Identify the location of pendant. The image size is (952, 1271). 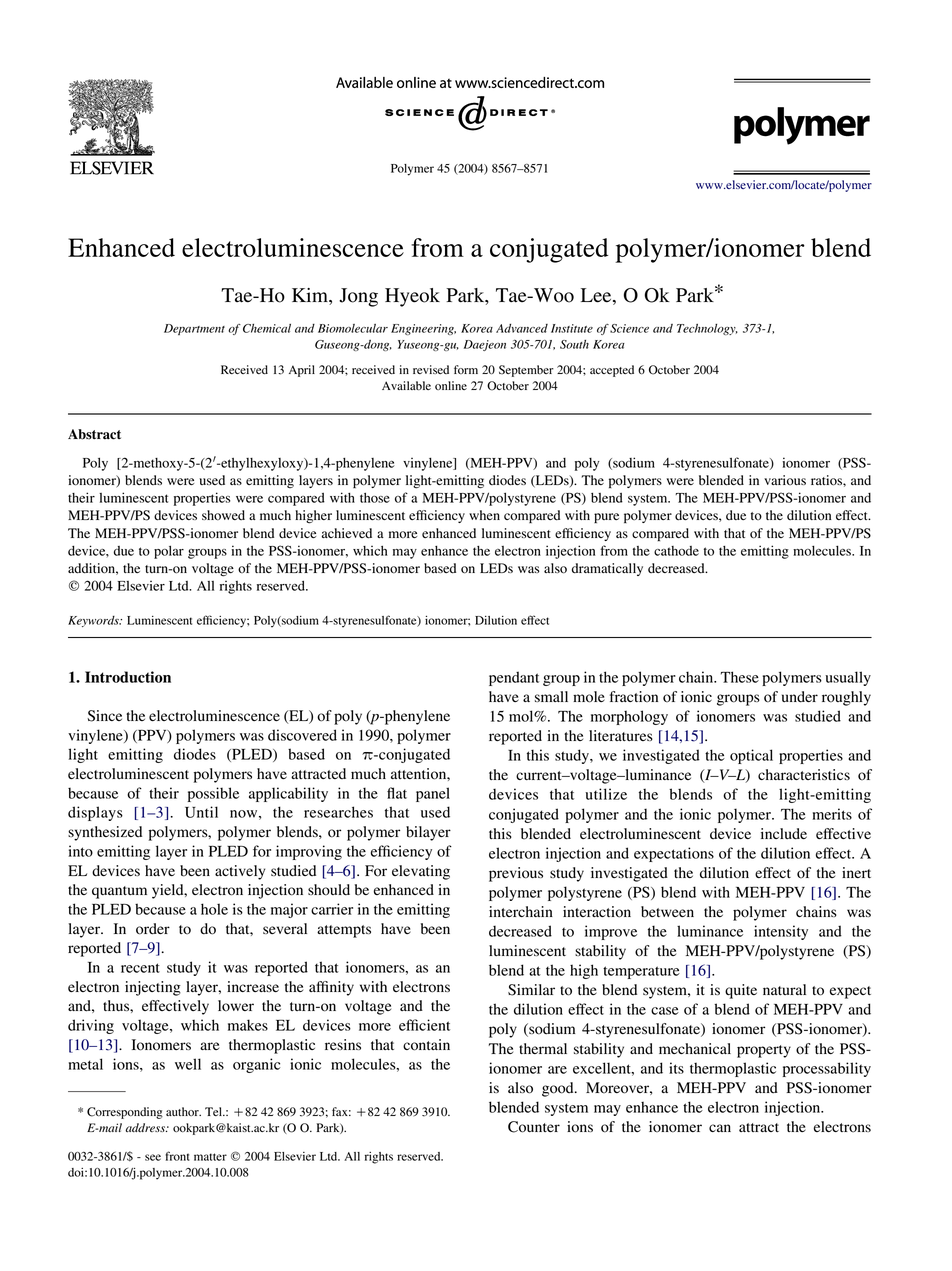
(514, 678).
